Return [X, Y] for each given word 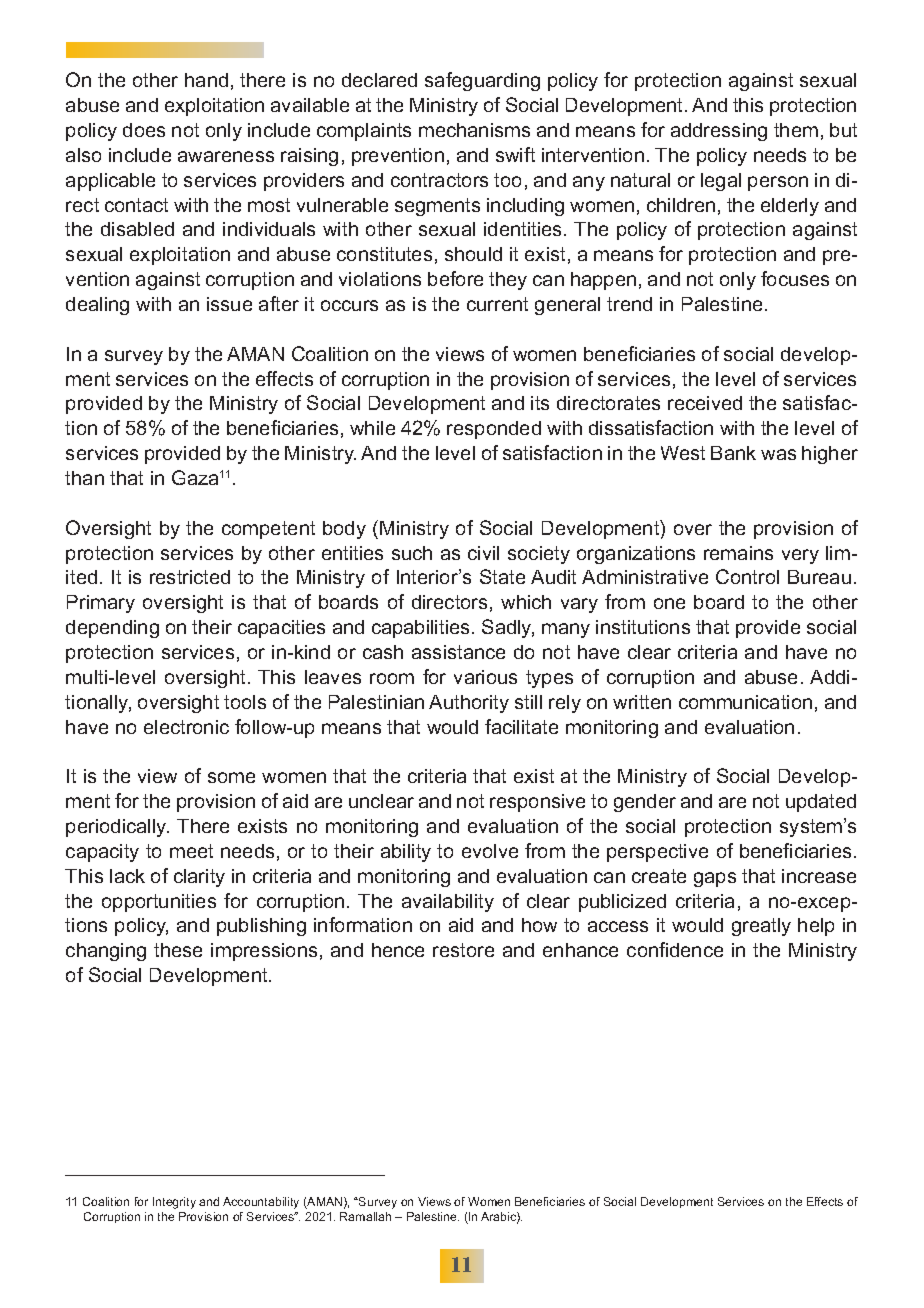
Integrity [174, 1203]
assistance [458, 652]
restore [463, 950]
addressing [719, 132]
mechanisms [474, 130]
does [144, 130]
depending [112, 629]
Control [747, 576]
